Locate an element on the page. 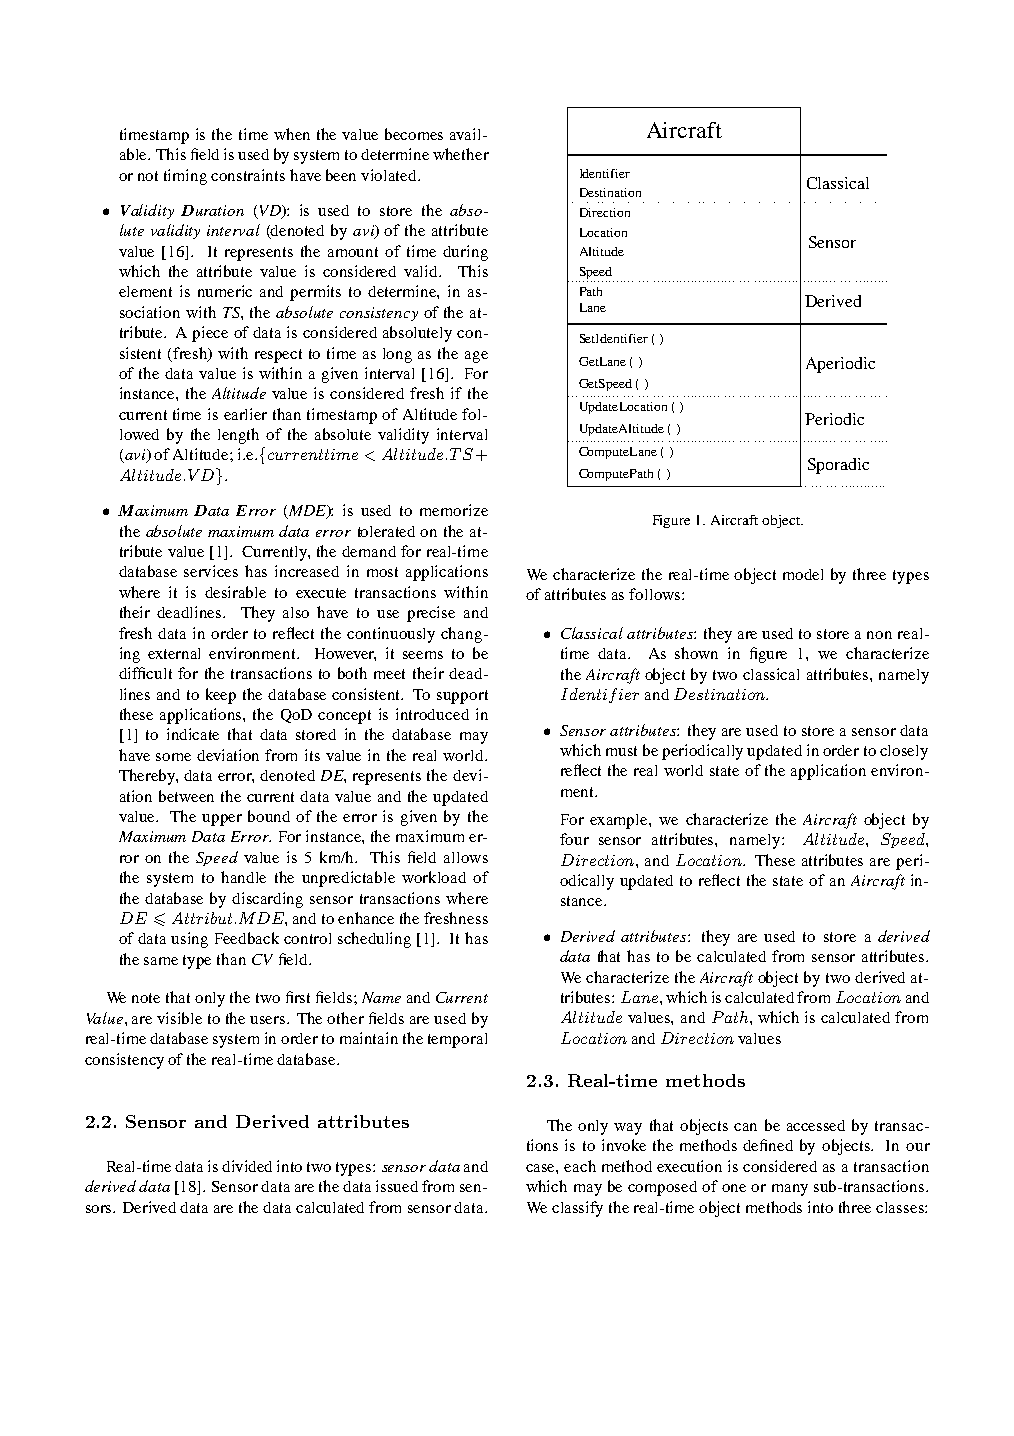  support is located at coordinates (462, 697).
